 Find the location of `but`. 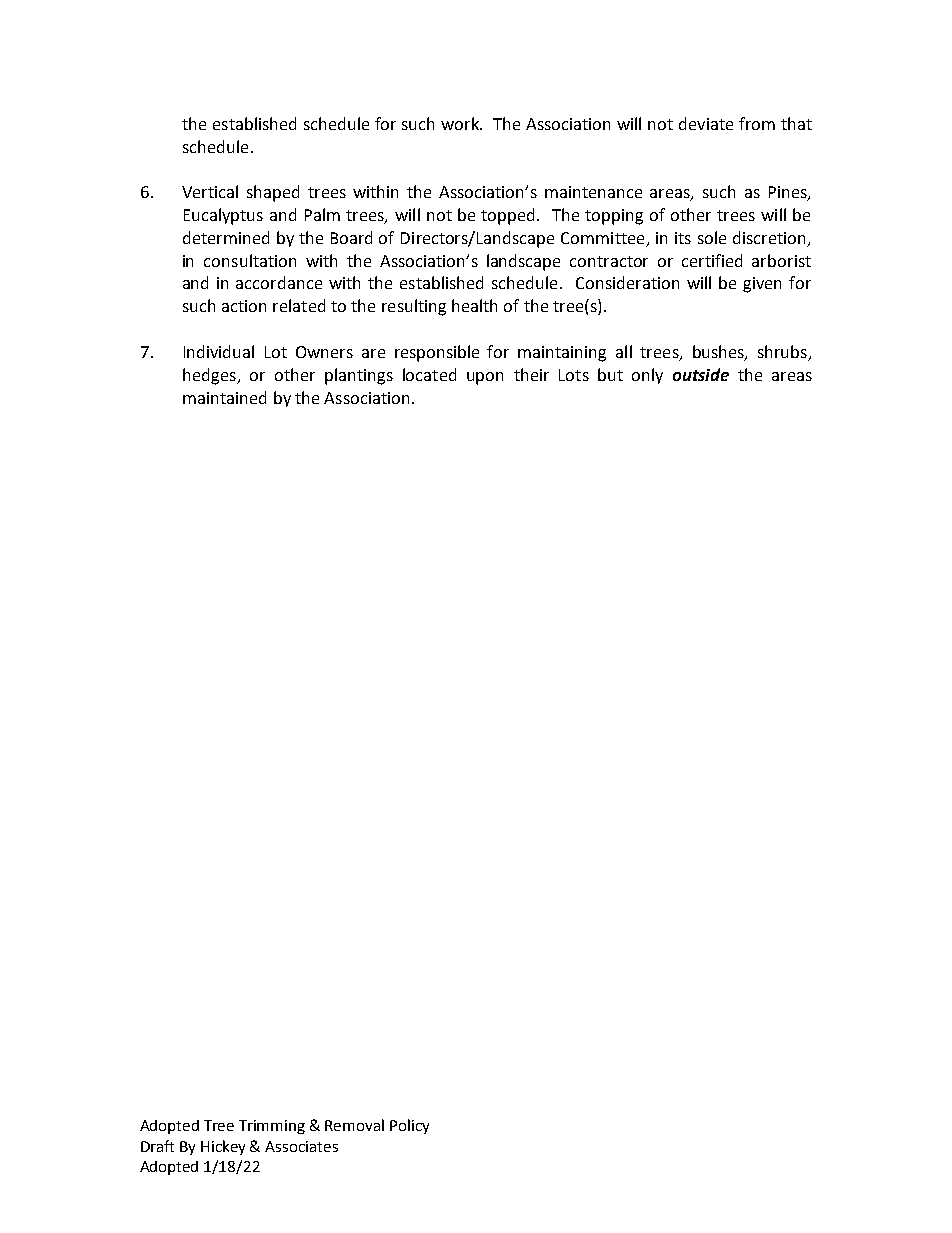

but is located at coordinates (610, 374).
